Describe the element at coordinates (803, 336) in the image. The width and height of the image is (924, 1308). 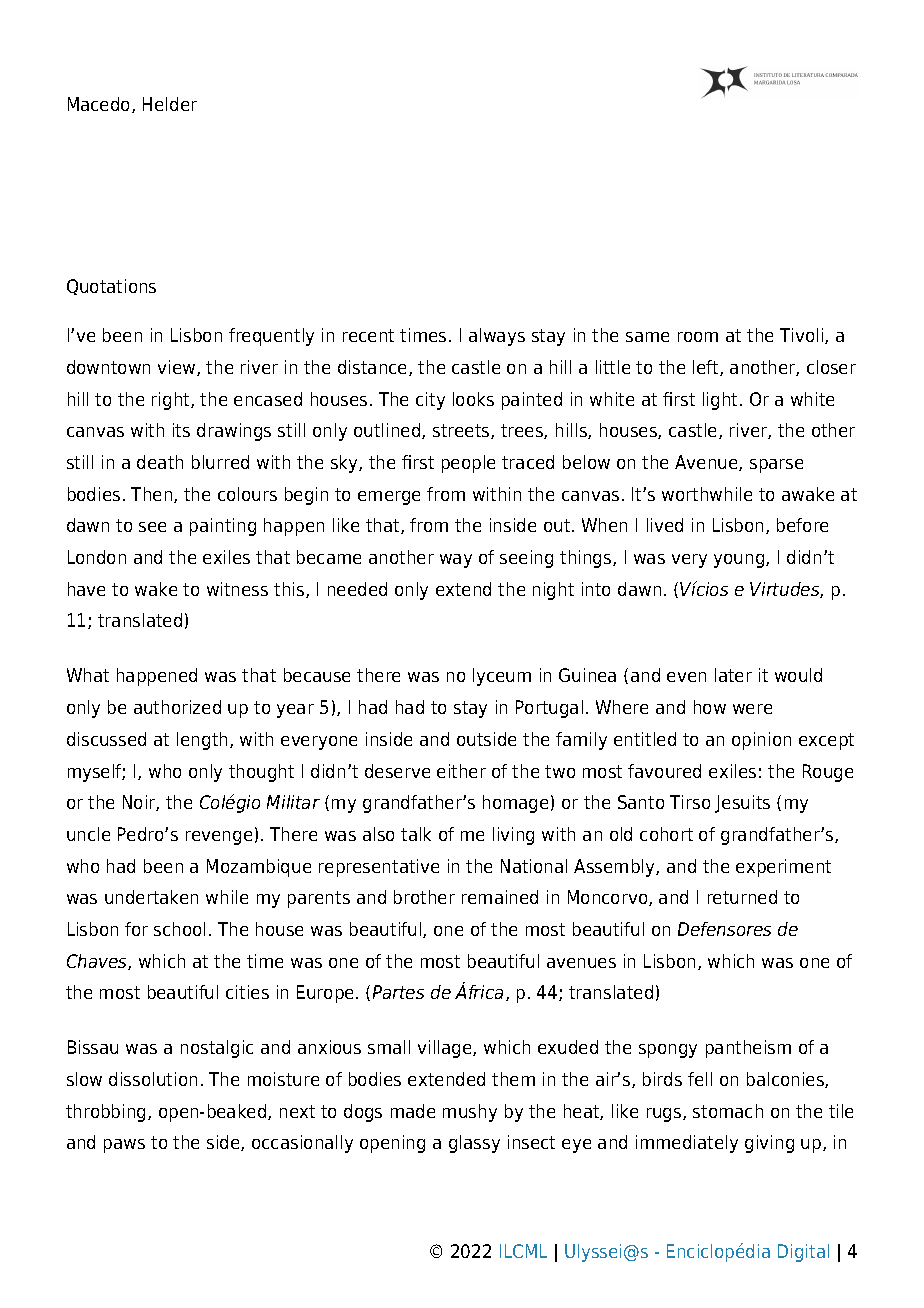
I see `Tivoli` at that location.
